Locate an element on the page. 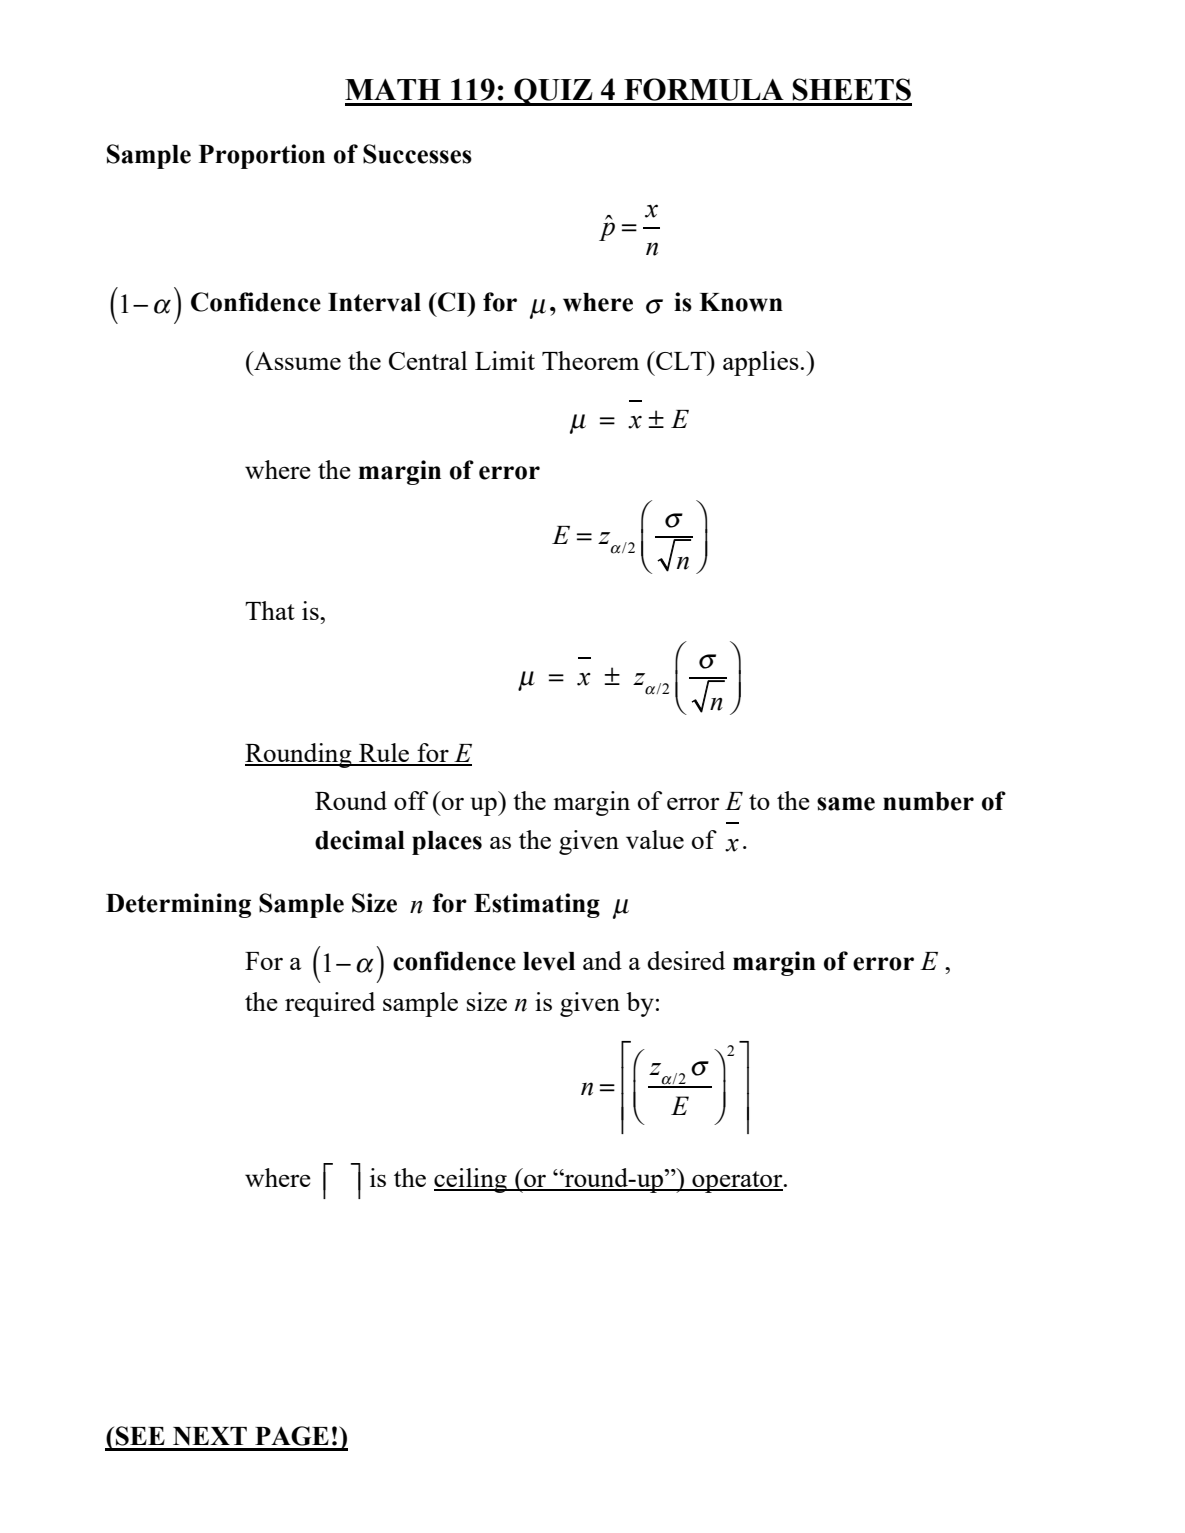 This image has width=1185, height=1533. Limit is located at coordinates (505, 360).
